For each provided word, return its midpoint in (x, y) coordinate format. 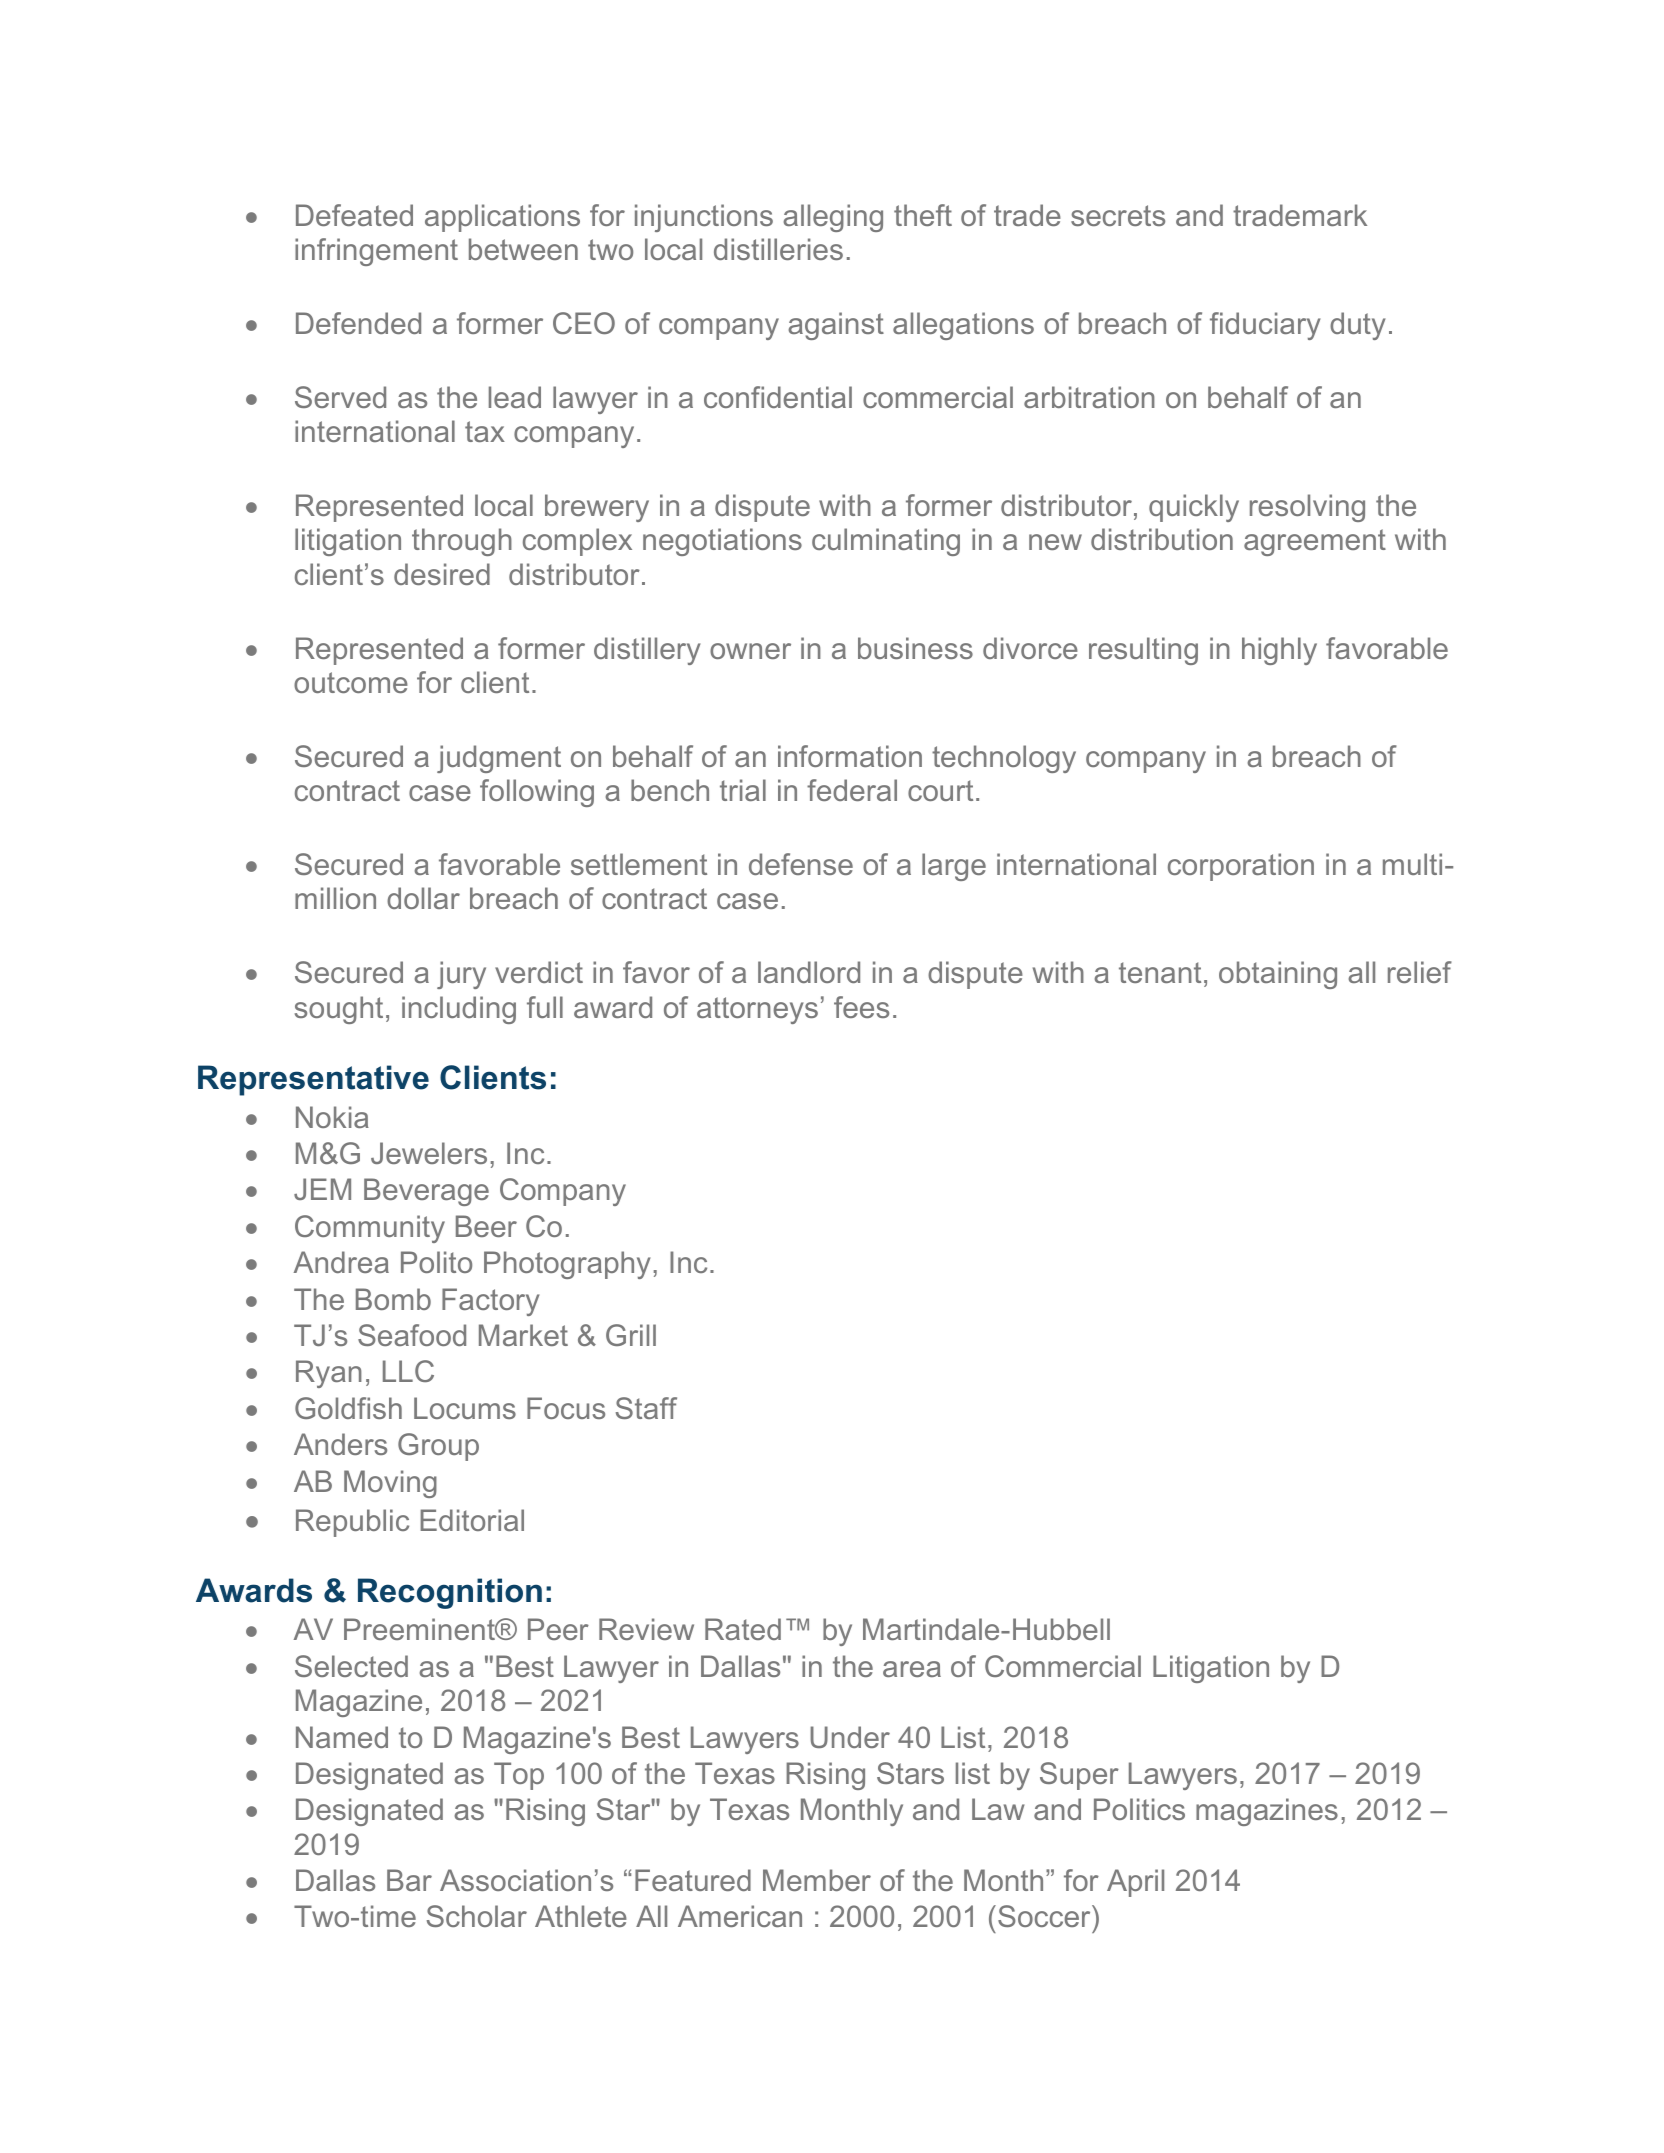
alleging (833, 218)
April (1135, 1883)
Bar (409, 1880)
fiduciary (1265, 326)
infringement (376, 252)
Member (817, 1880)
